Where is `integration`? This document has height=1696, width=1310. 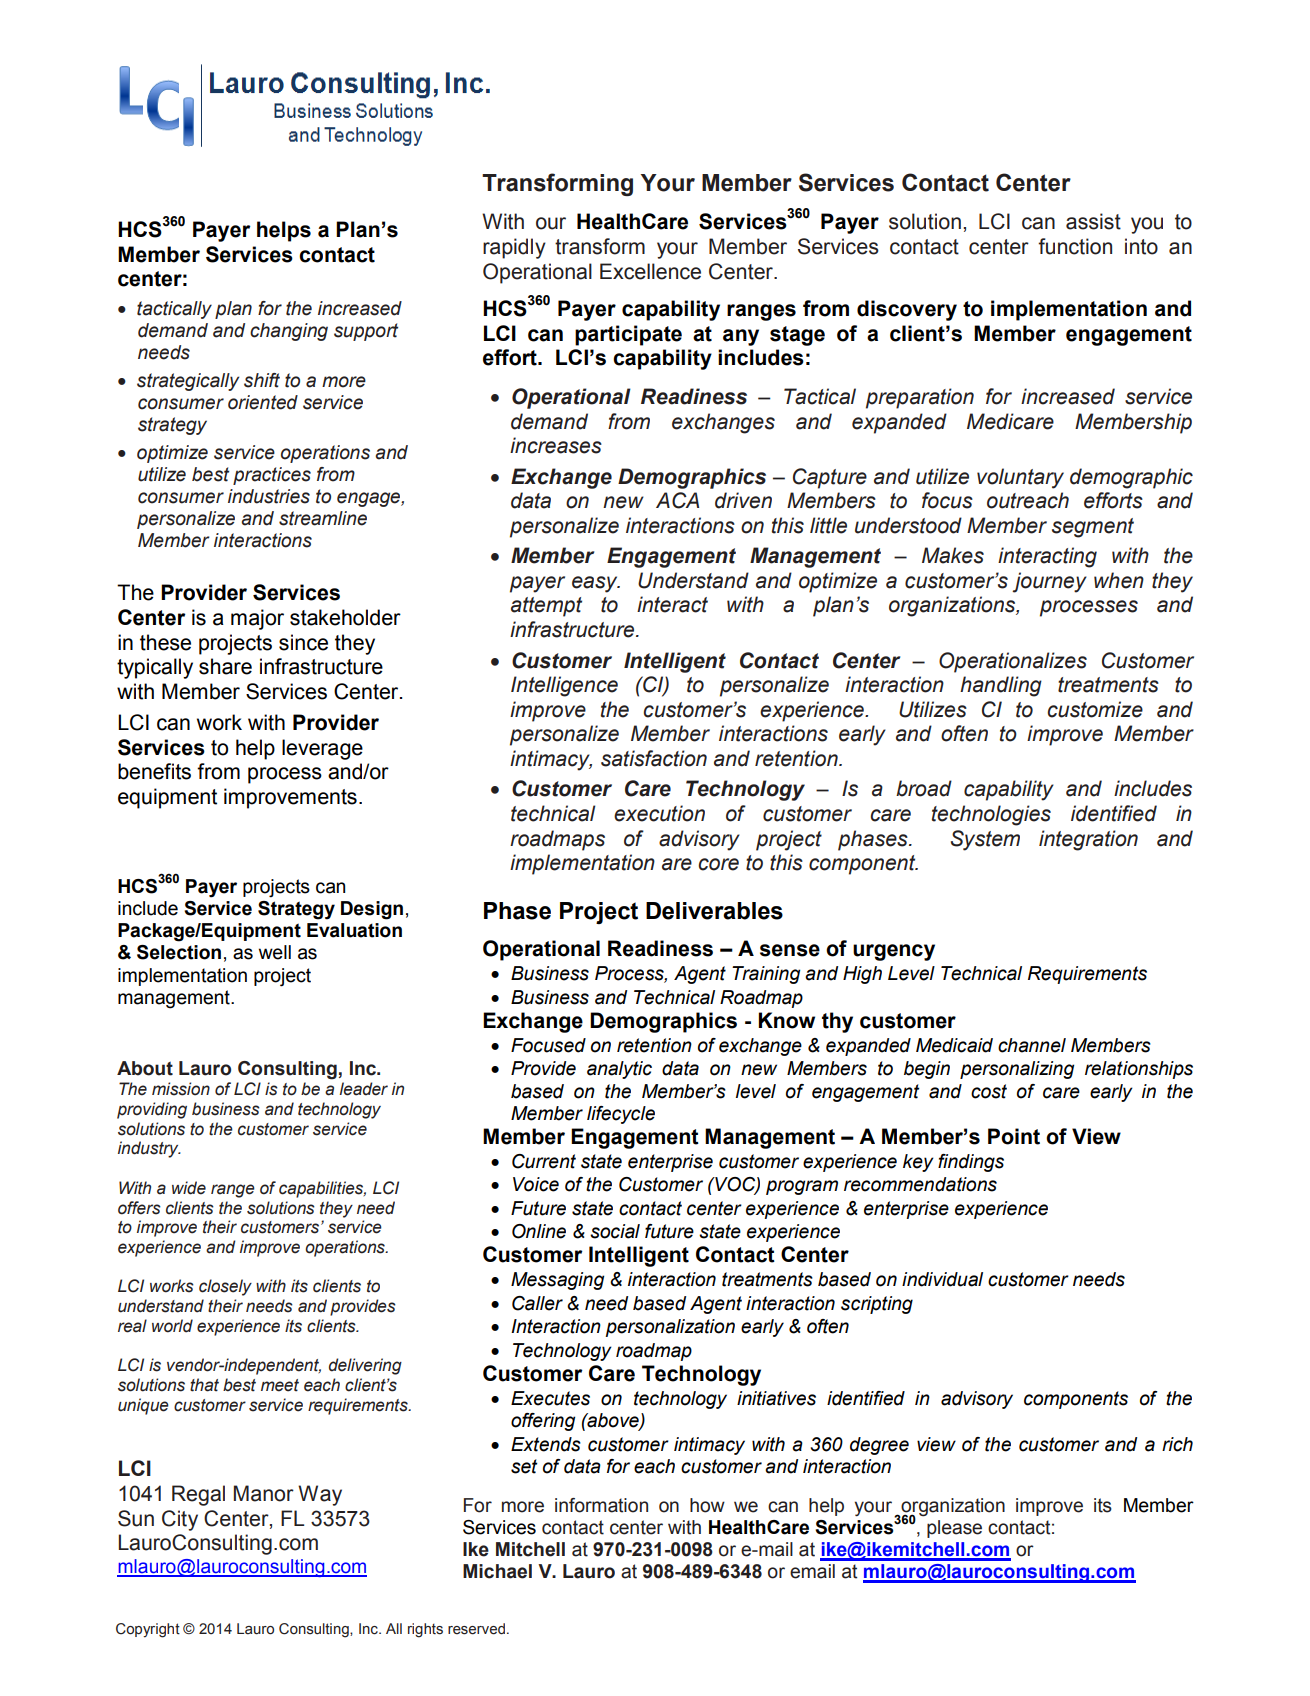 integration is located at coordinates (1088, 840).
